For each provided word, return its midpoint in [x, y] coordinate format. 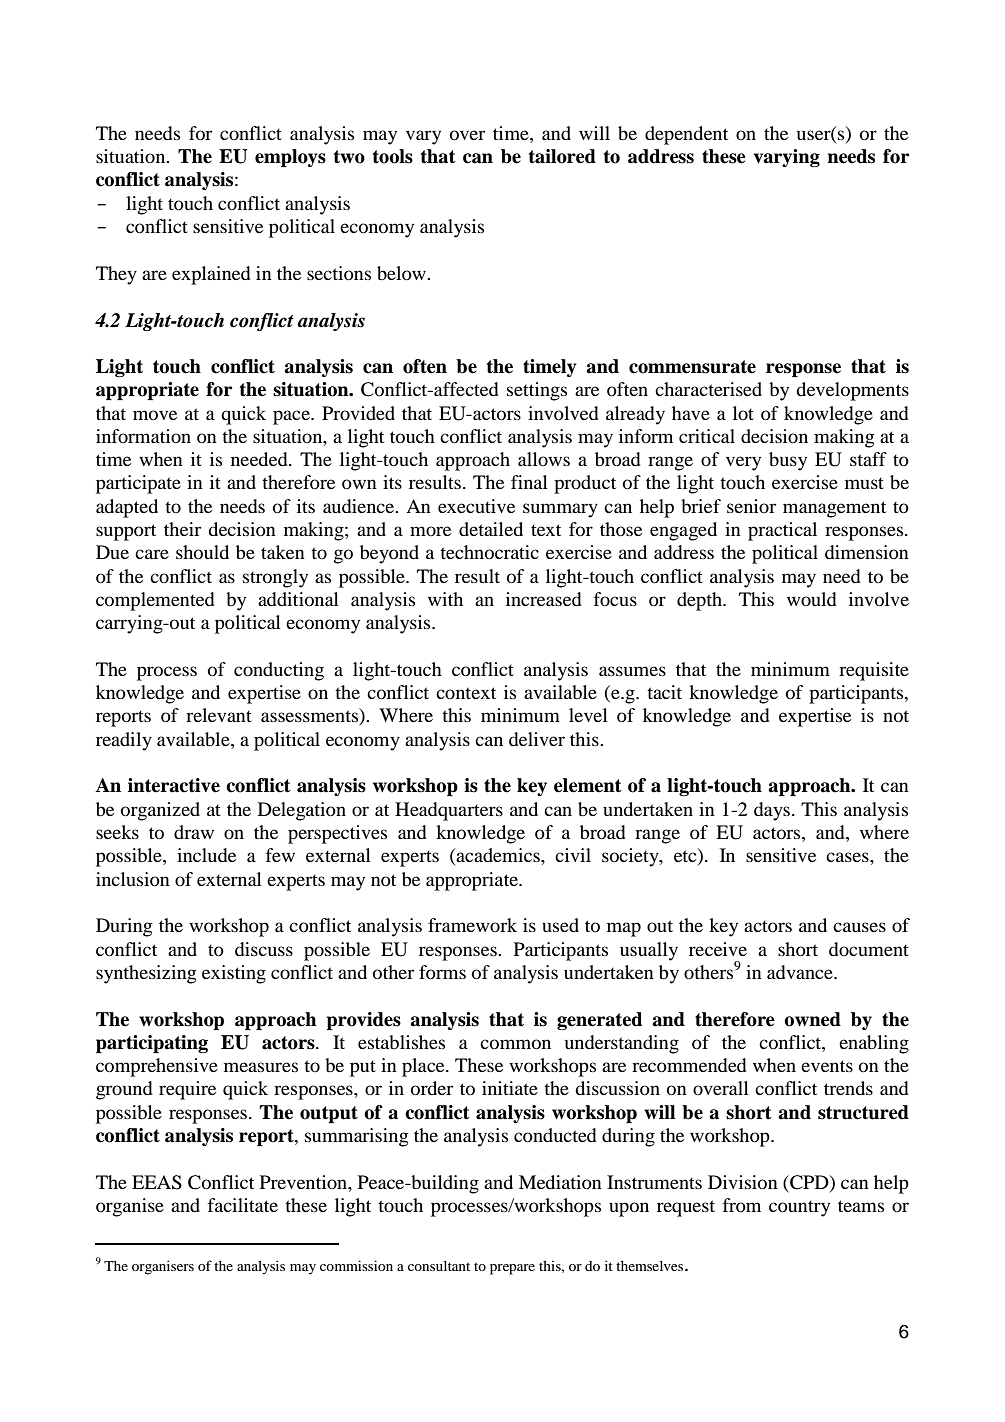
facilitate [243, 1205]
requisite [874, 671]
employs [290, 158]
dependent [686, 135]
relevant [219, 715]
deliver [537, 739]
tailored [562, 156]
